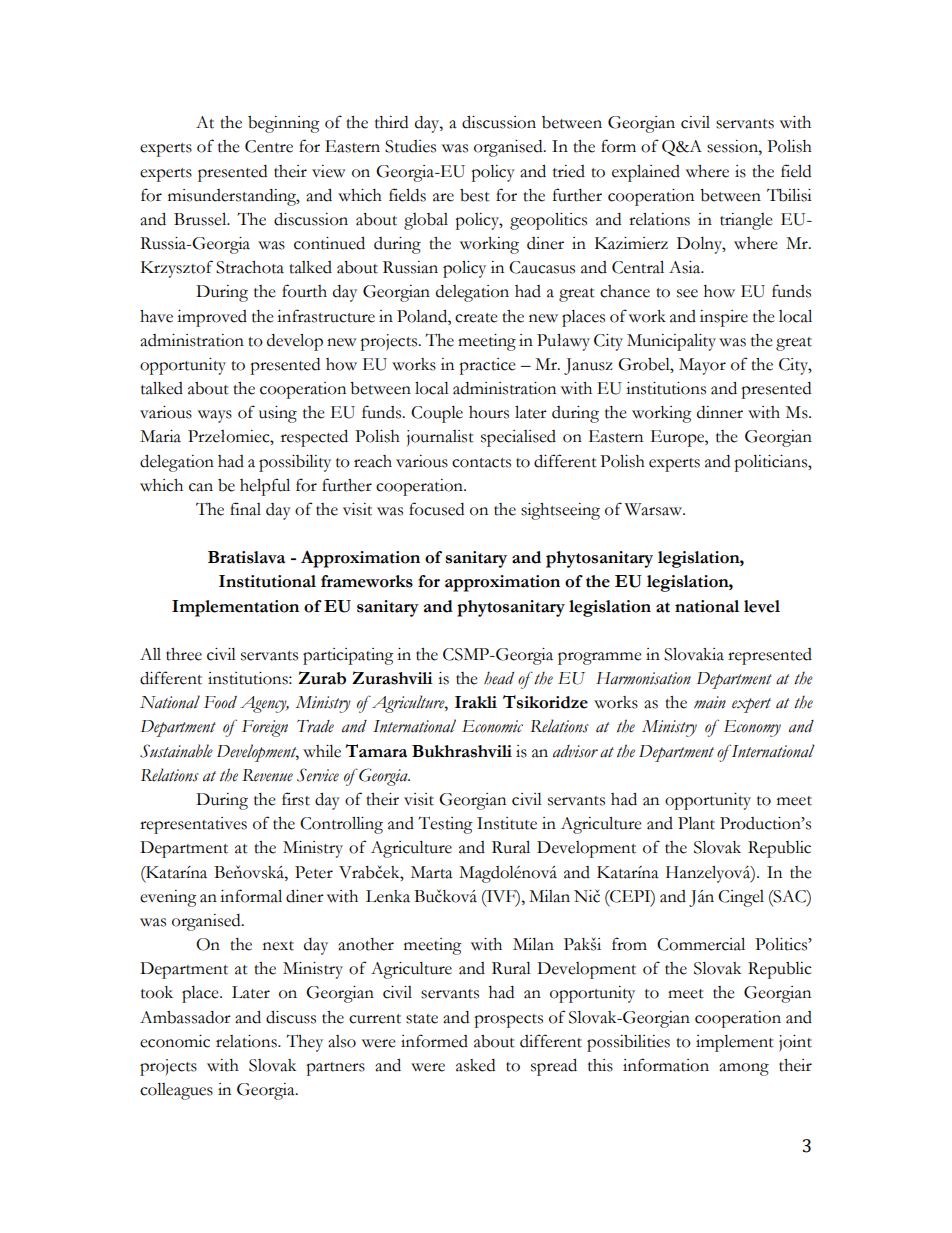 The width and height of the screenshot is (952, 1233). I want to click on create, so click(476, 318).
